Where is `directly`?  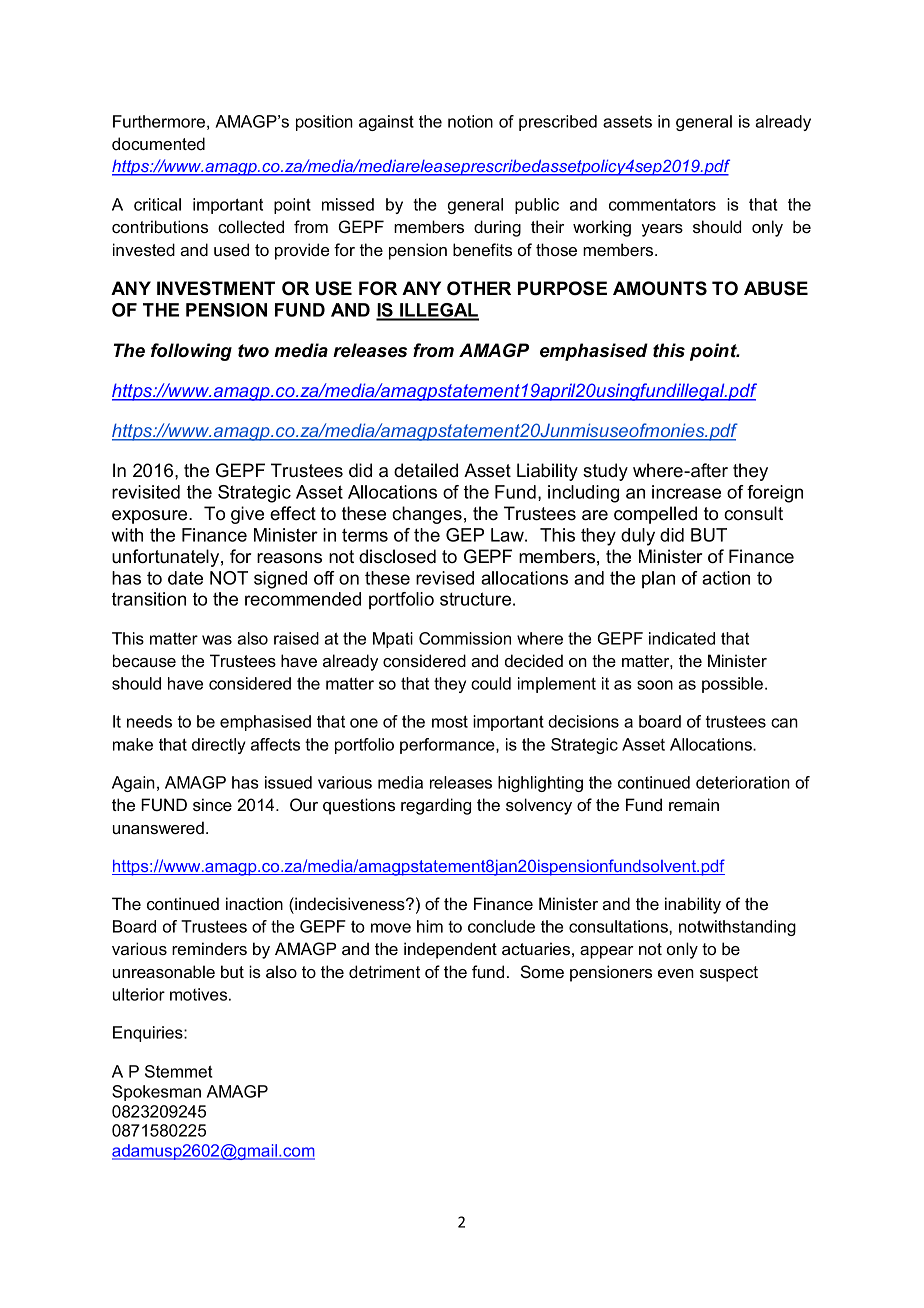 directly is located at coordinates (219, 746).
